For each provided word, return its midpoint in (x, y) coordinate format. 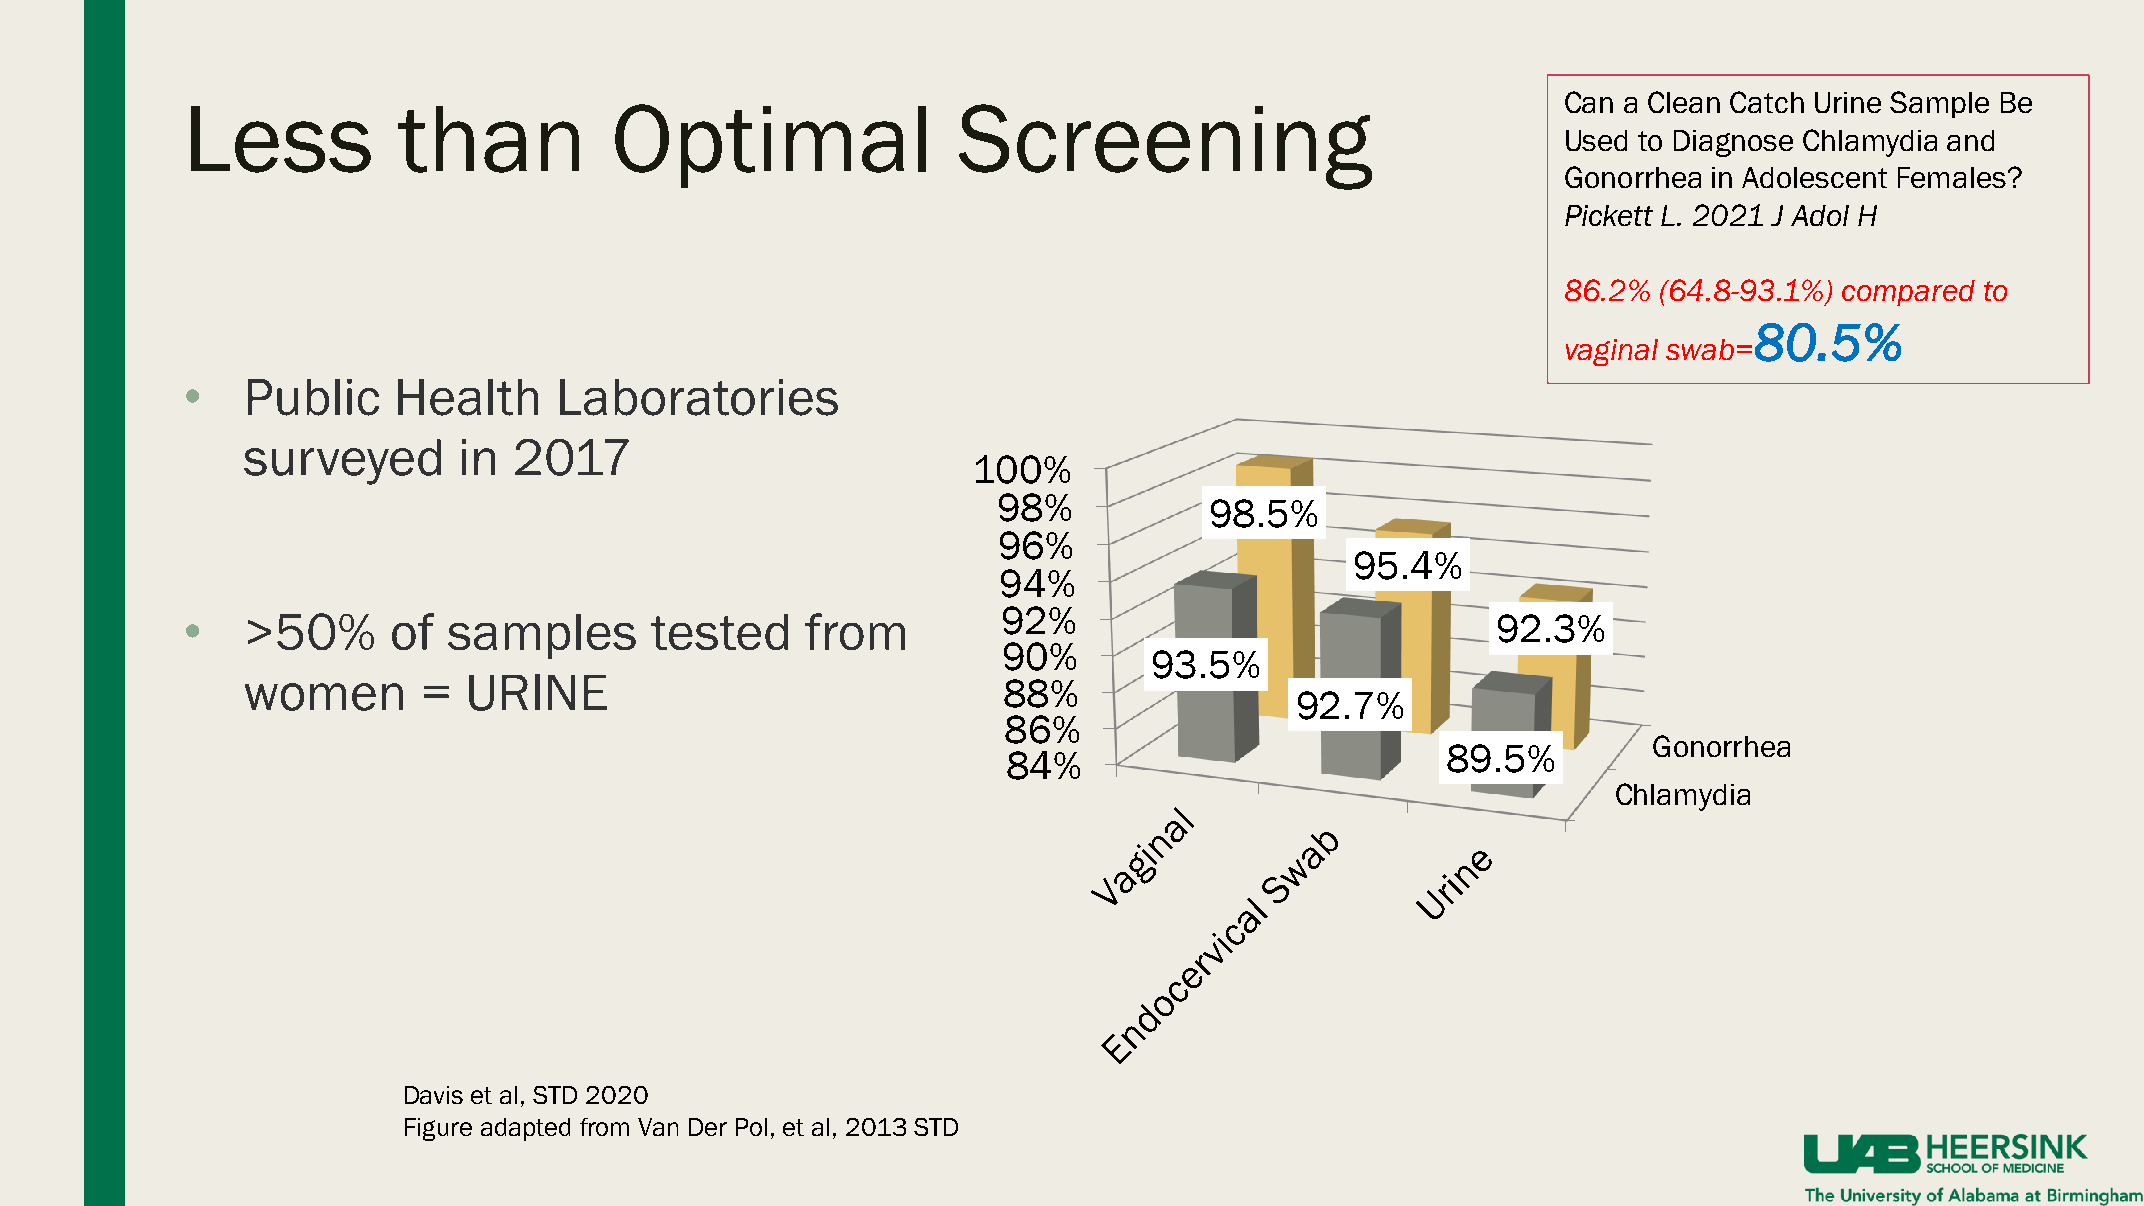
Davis (434, 1095)
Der (708, 1127)
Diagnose (1733, 143)
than (488, 139)
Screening (1165, 147)
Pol (751, 1127)
